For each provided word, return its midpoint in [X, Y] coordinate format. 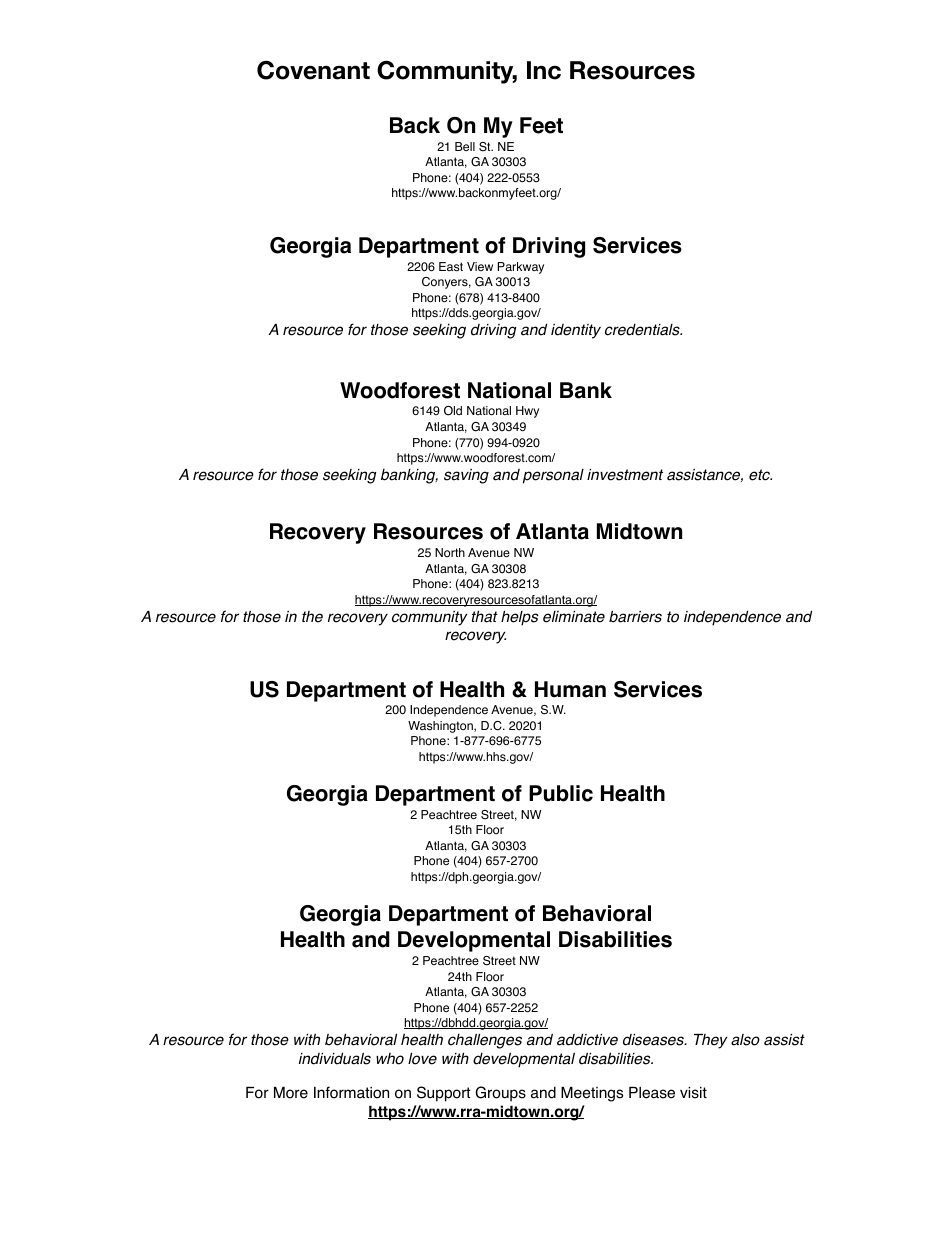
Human [570, 689]
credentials [643, 330]
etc [760, 475]
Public [561, 793]
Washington [441, 727]
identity [576, 331]
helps [519, 618]
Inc [544, 70]
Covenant [313, 70]
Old [453, 411]
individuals [335, 1058]
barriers [635, 616]
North [450, 553]
